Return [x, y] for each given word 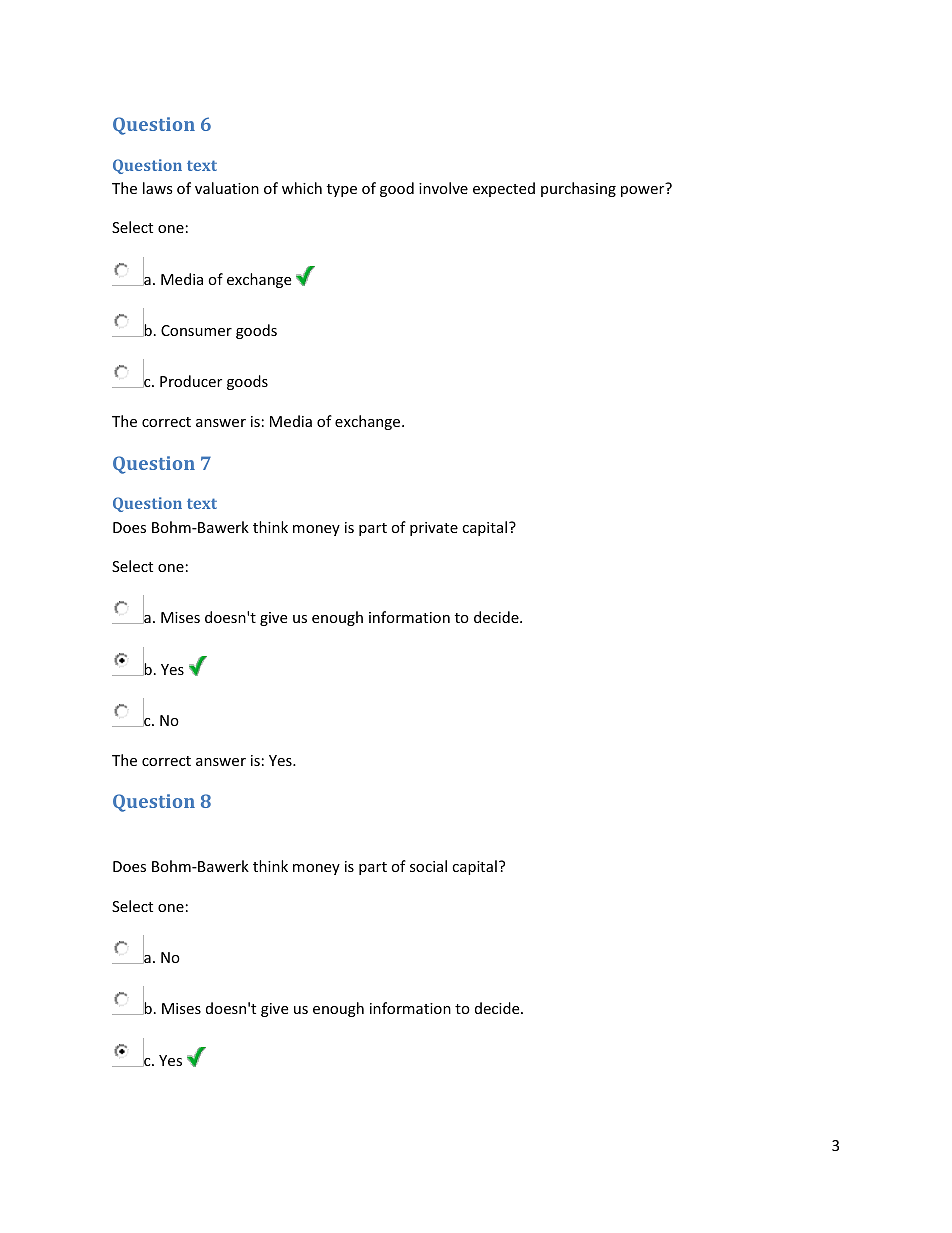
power [642, 191]
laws [158, 188]
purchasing [578, 189]
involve [443, 188]
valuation [227, 188]
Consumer [196, 330]
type [342, 190]
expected [504, 189]
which [302, 188]
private [434, 529]
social [428, 866]
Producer [191, 381]
